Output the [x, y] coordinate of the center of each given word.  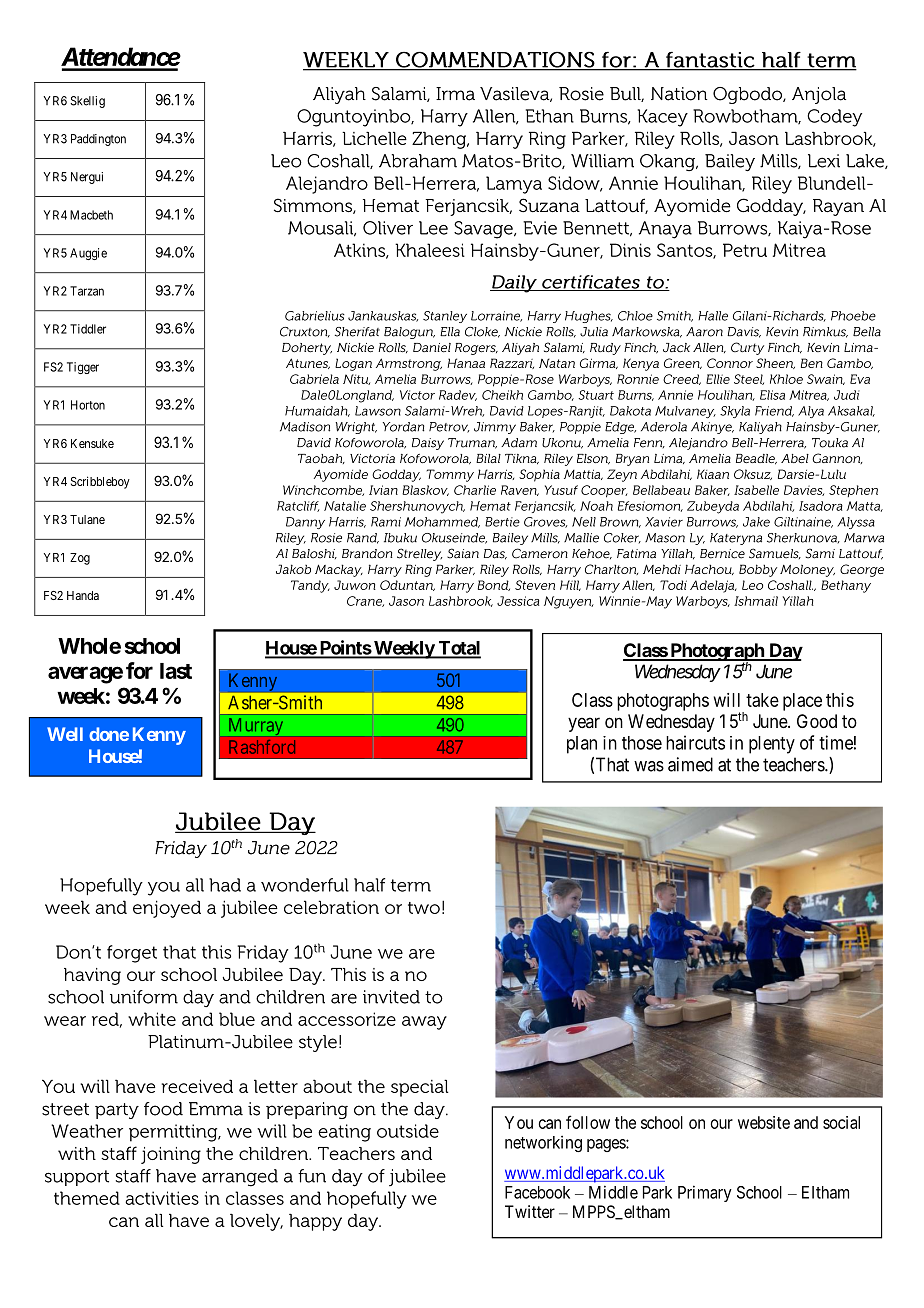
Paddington [98, 140]
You [519, 1122]
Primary [705, 1193]
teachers [794, 764]
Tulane [87, 519]
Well [65, 734]
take [762, 700]
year [584, 724]
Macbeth [91, 215]
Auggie [88, 254]
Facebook [537, 1192]
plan [582, 745]
